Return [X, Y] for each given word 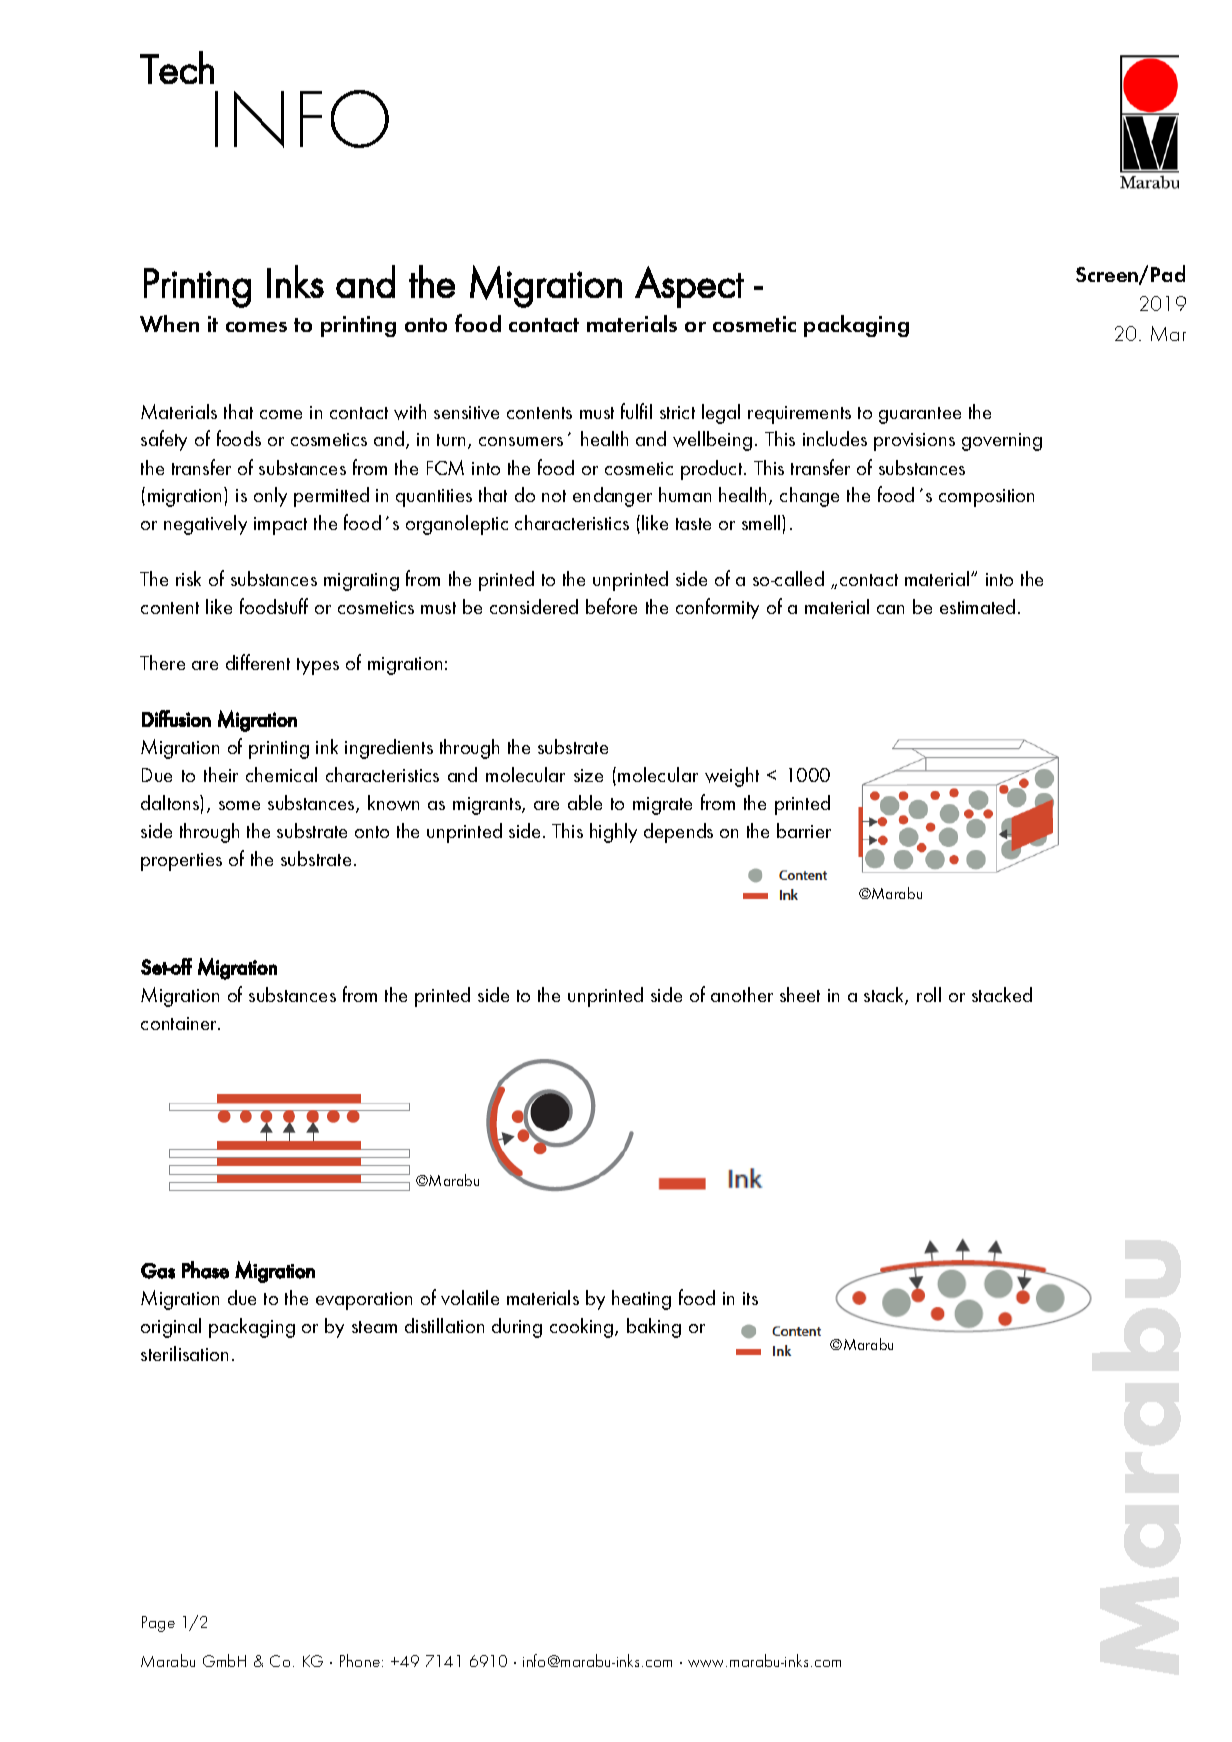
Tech [177, 67]
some [239, 805]
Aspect [689, 287]
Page [158, 1624]
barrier [804, 830]
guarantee [920, 415]
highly [613, 833]
